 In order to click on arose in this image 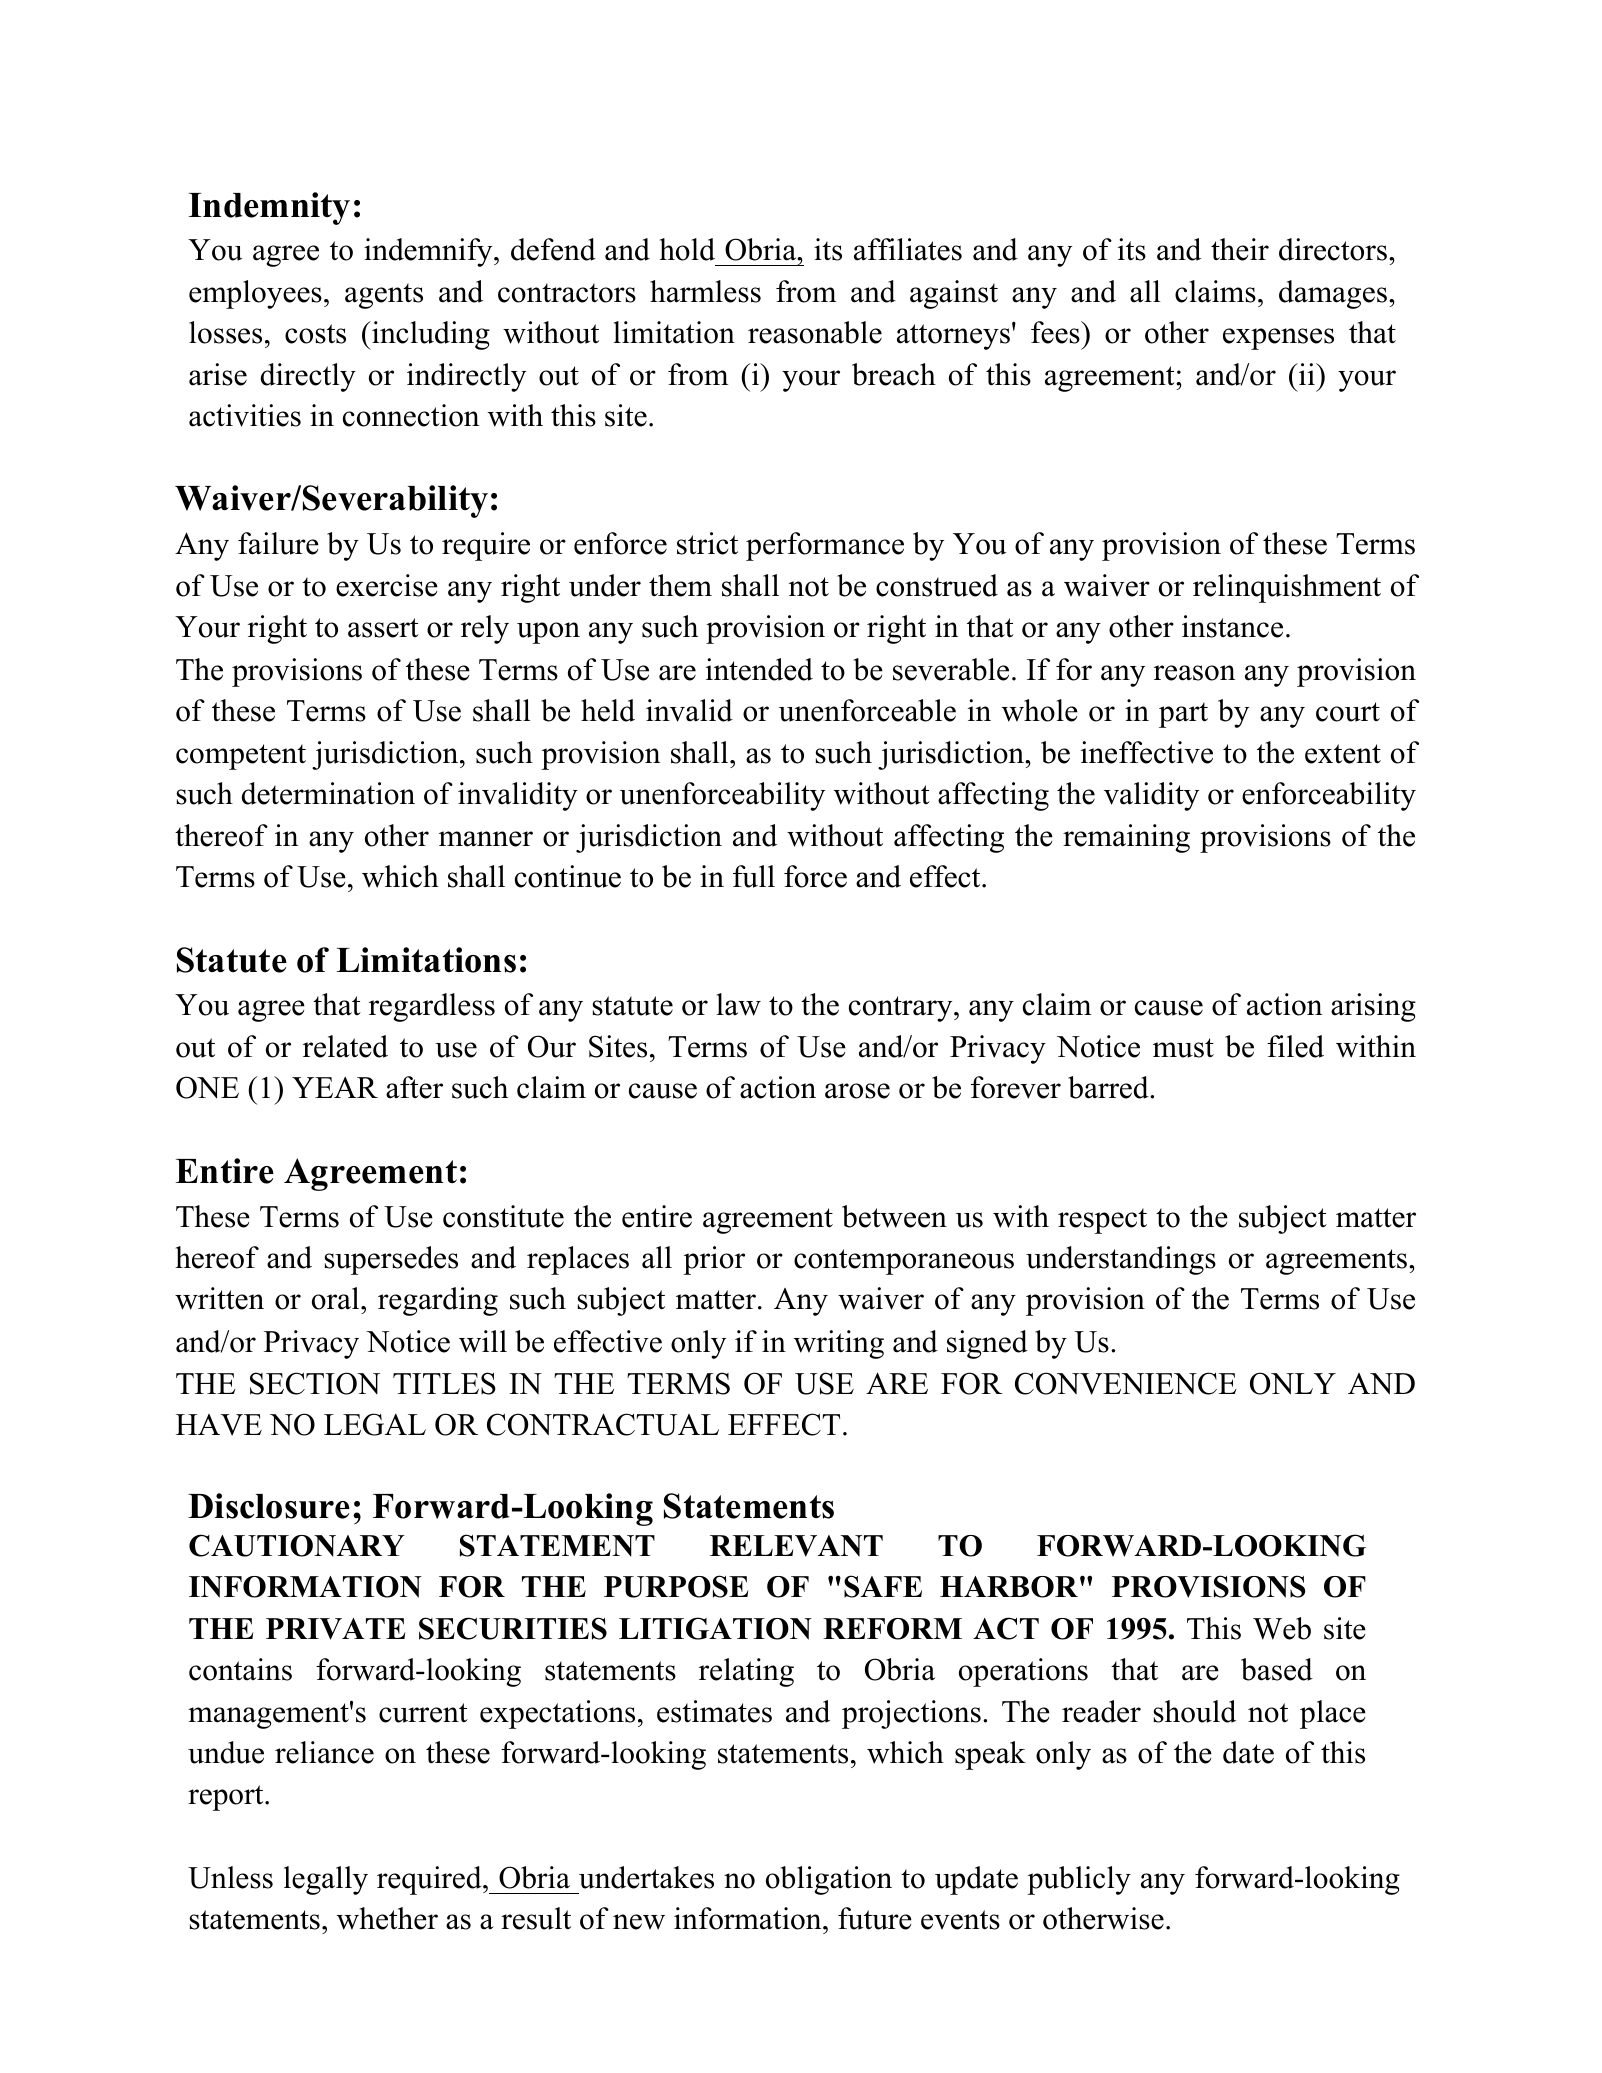, I will do `click(857, 1091)`.
